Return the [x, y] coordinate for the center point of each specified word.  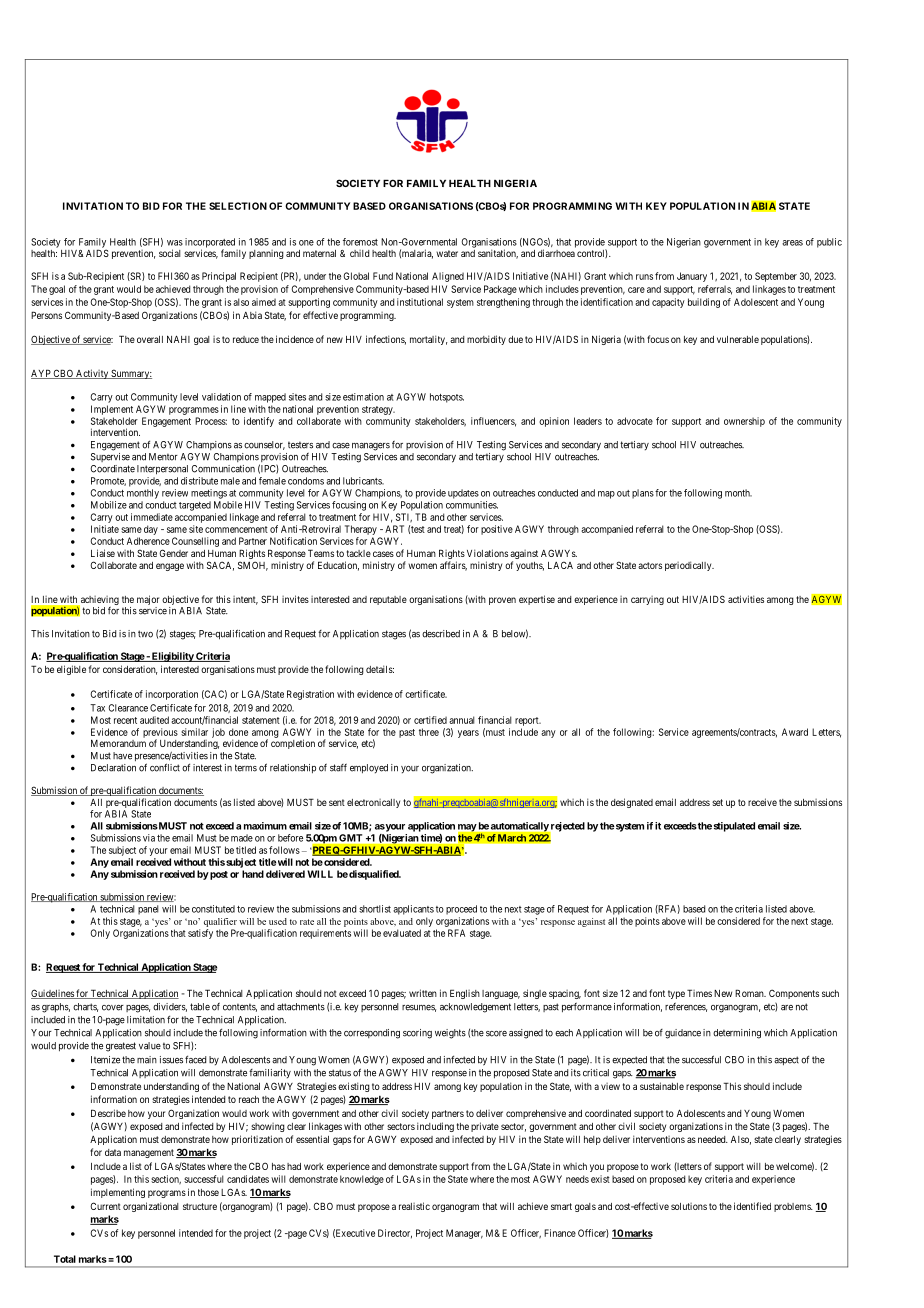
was [175, 243]
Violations [487, 553]
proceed [461, 910]
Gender [173, 553]
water [447, 253]
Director [395, 1234]
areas [792, 243]
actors [650, 565]
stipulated [734, 827]
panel [148, 909]
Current [105, 1206]
